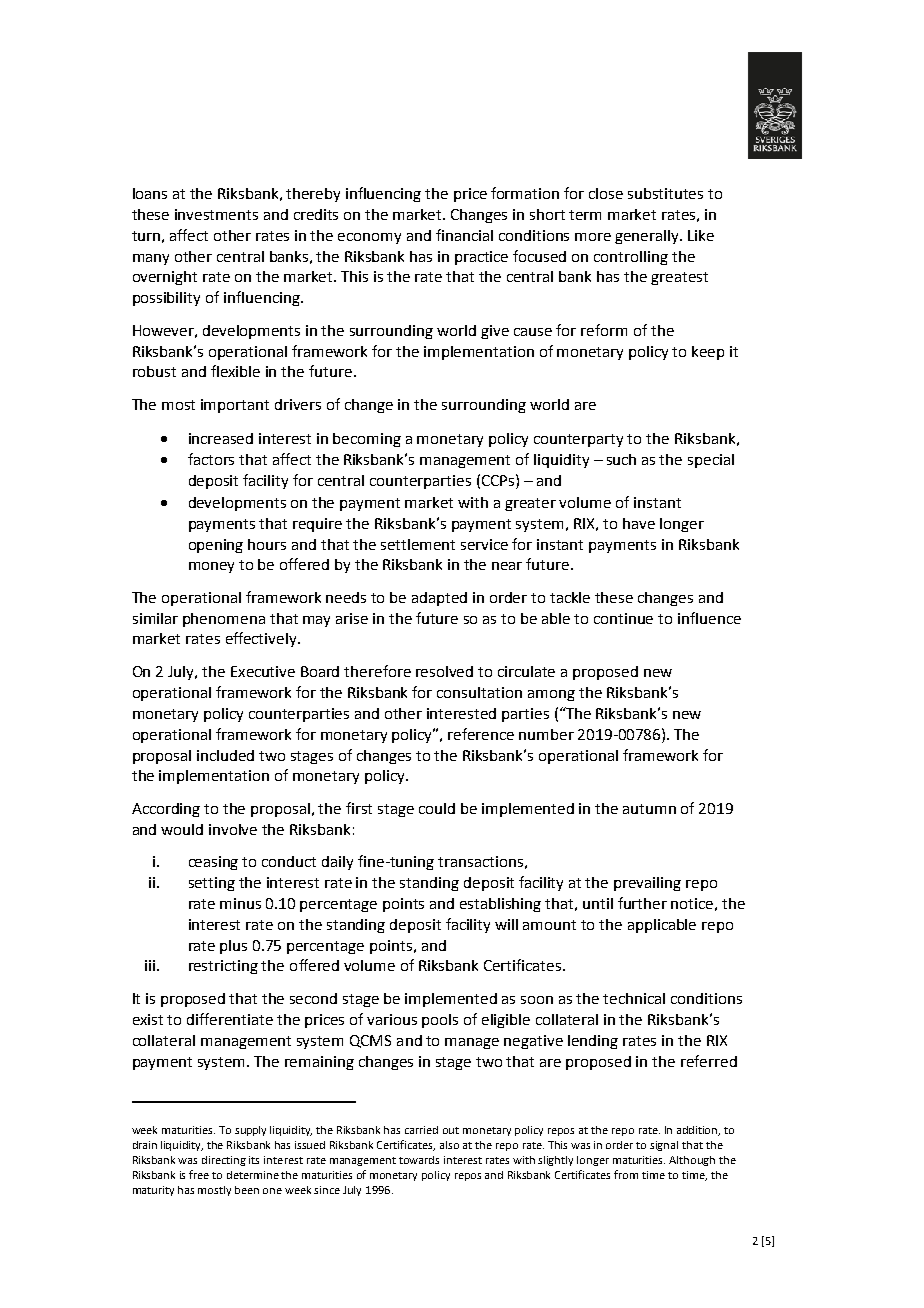 The width and height of the image is (924, 1308). Describe the element at coordinates (216, 214) in the image. I see `investments` at that location.
